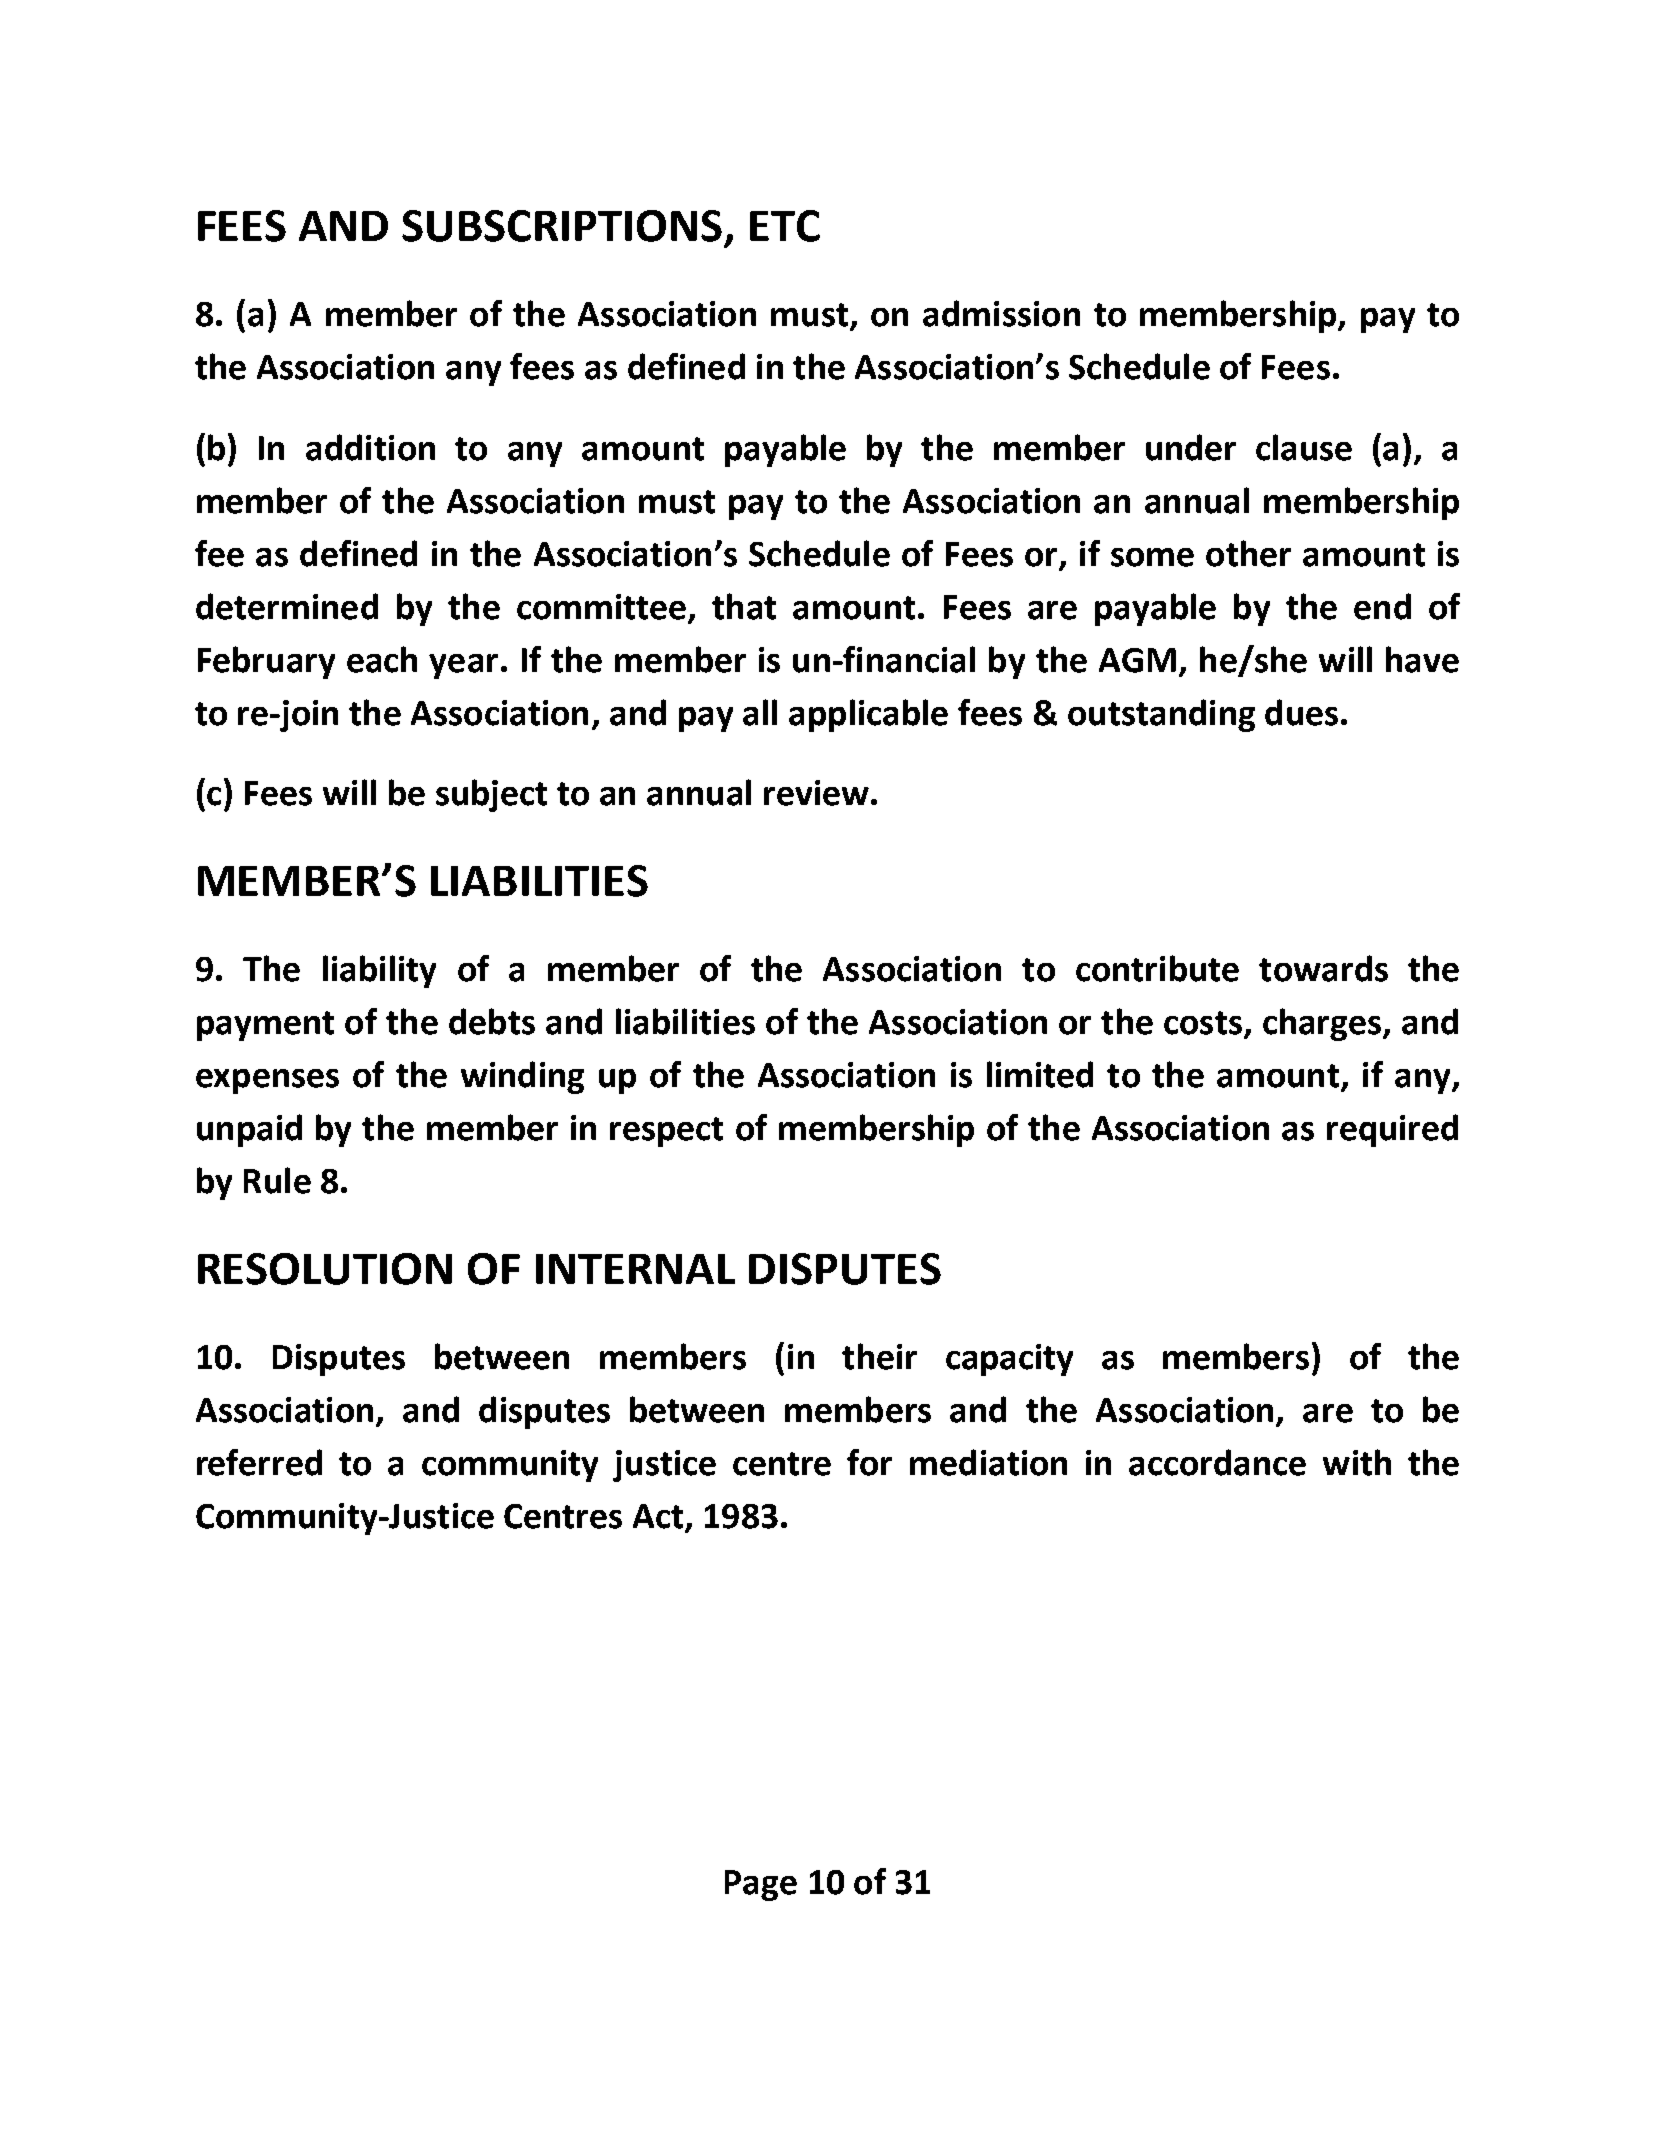 This screenshot has width=1655, height=2141. I want to click on Page, so click(761, 1885).
